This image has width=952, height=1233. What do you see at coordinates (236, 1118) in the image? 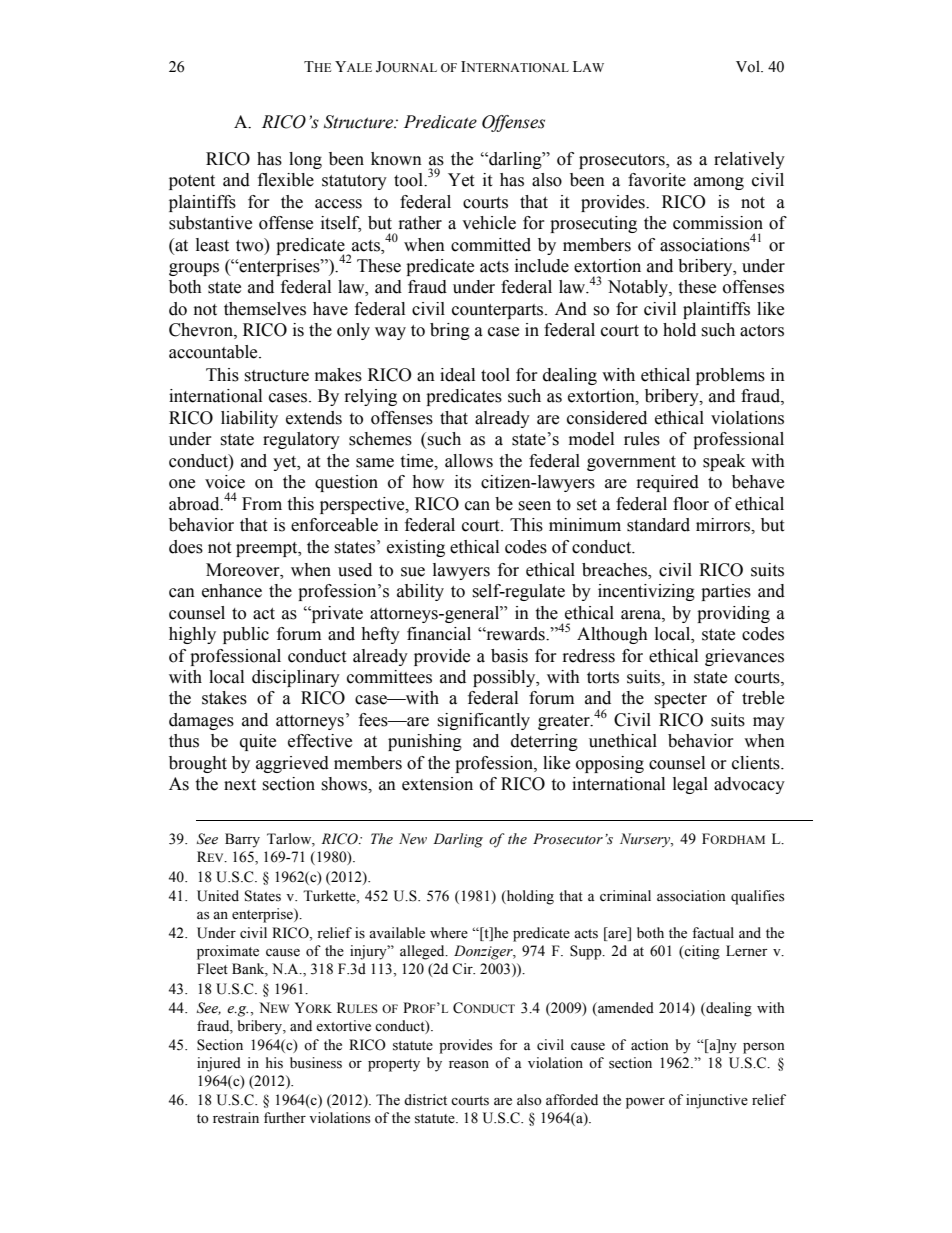
I see `restrain` at bounding box center [236, 1118].
